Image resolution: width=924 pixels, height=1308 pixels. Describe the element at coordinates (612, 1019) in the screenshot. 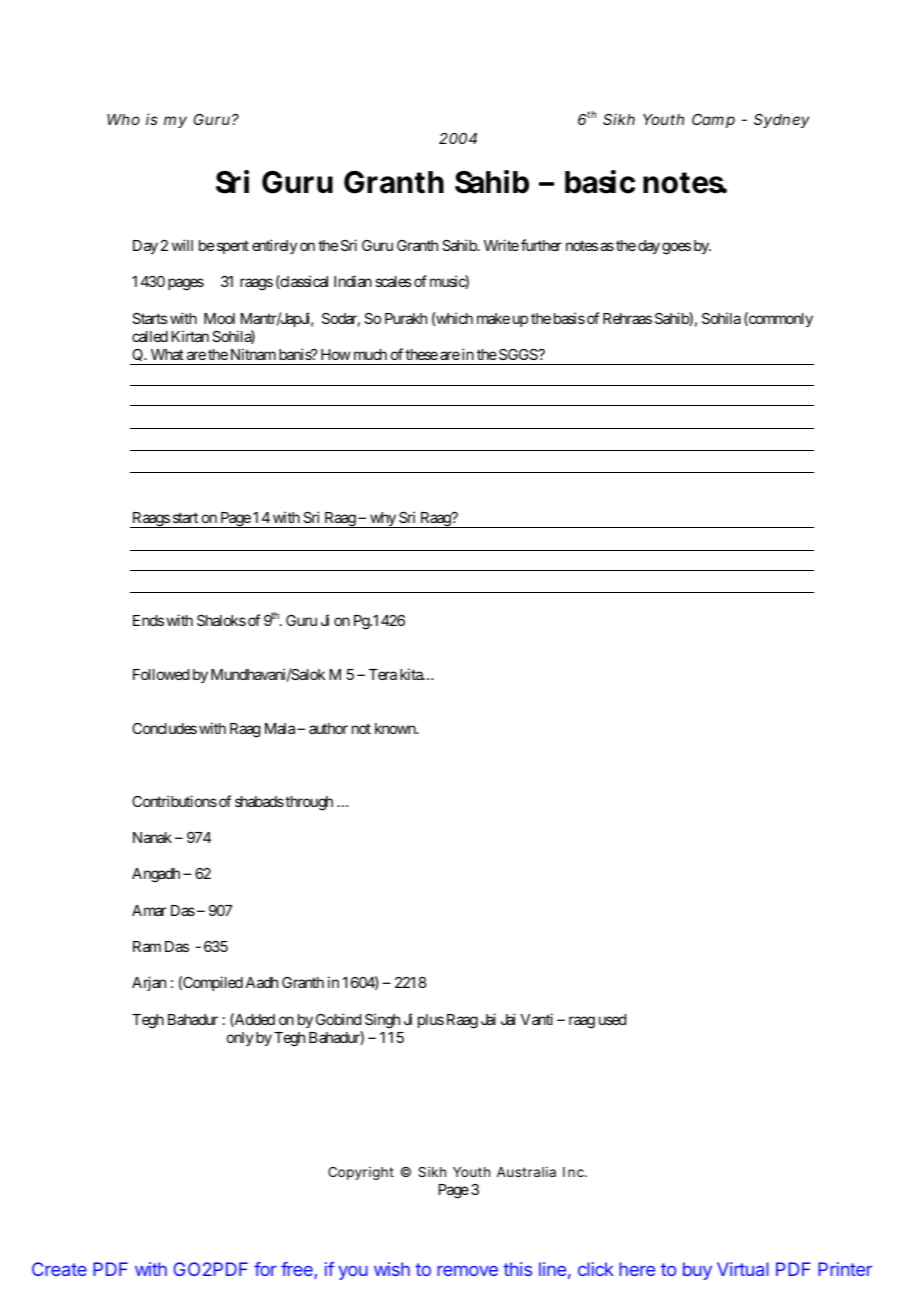

I see `used` at that location.
